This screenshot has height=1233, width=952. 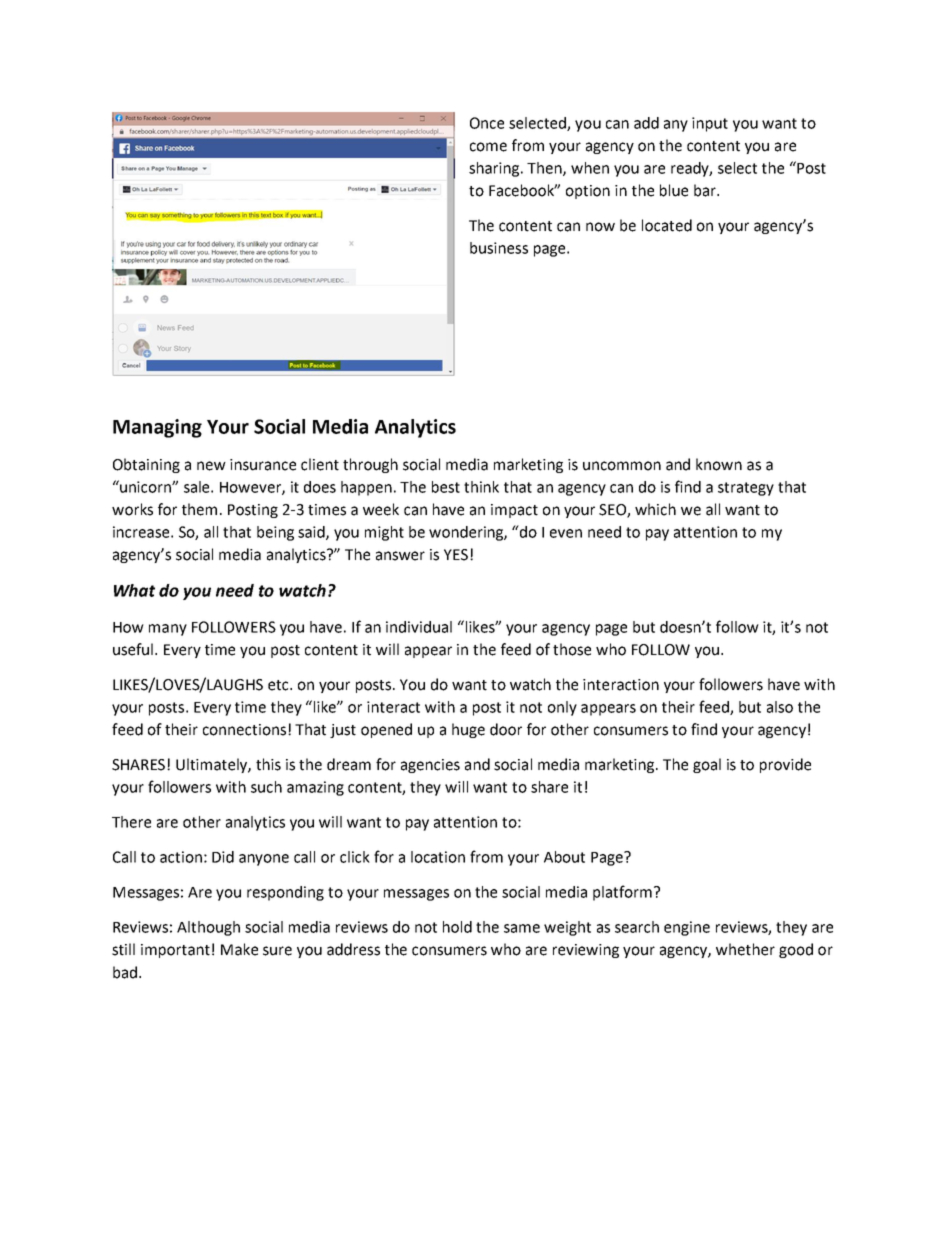 What do you see at coordinates (468, 730) in the screenshot?
I see `huge` at bounding box center [468, 730].
